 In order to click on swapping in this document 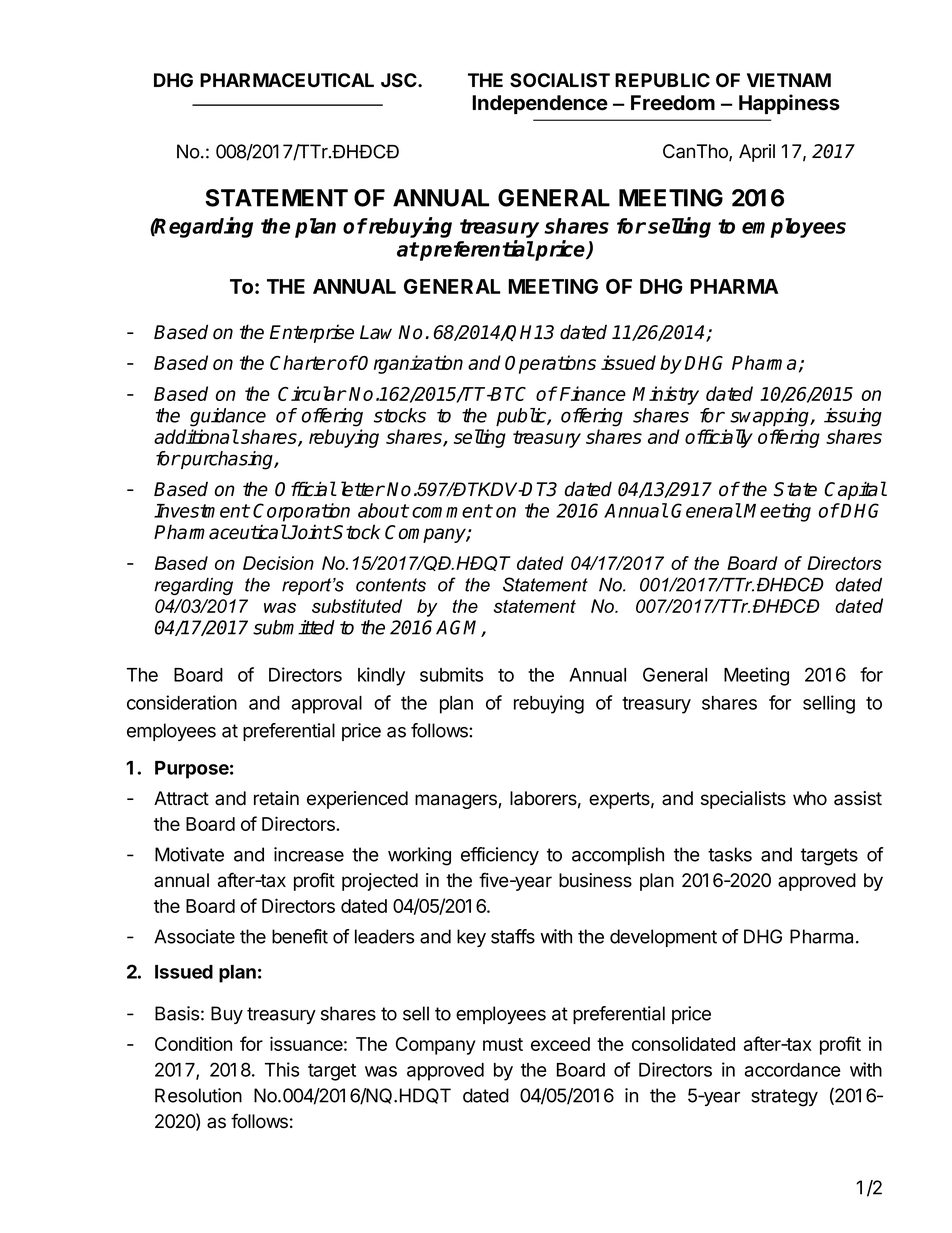, I will do `click(771, 417)`.
